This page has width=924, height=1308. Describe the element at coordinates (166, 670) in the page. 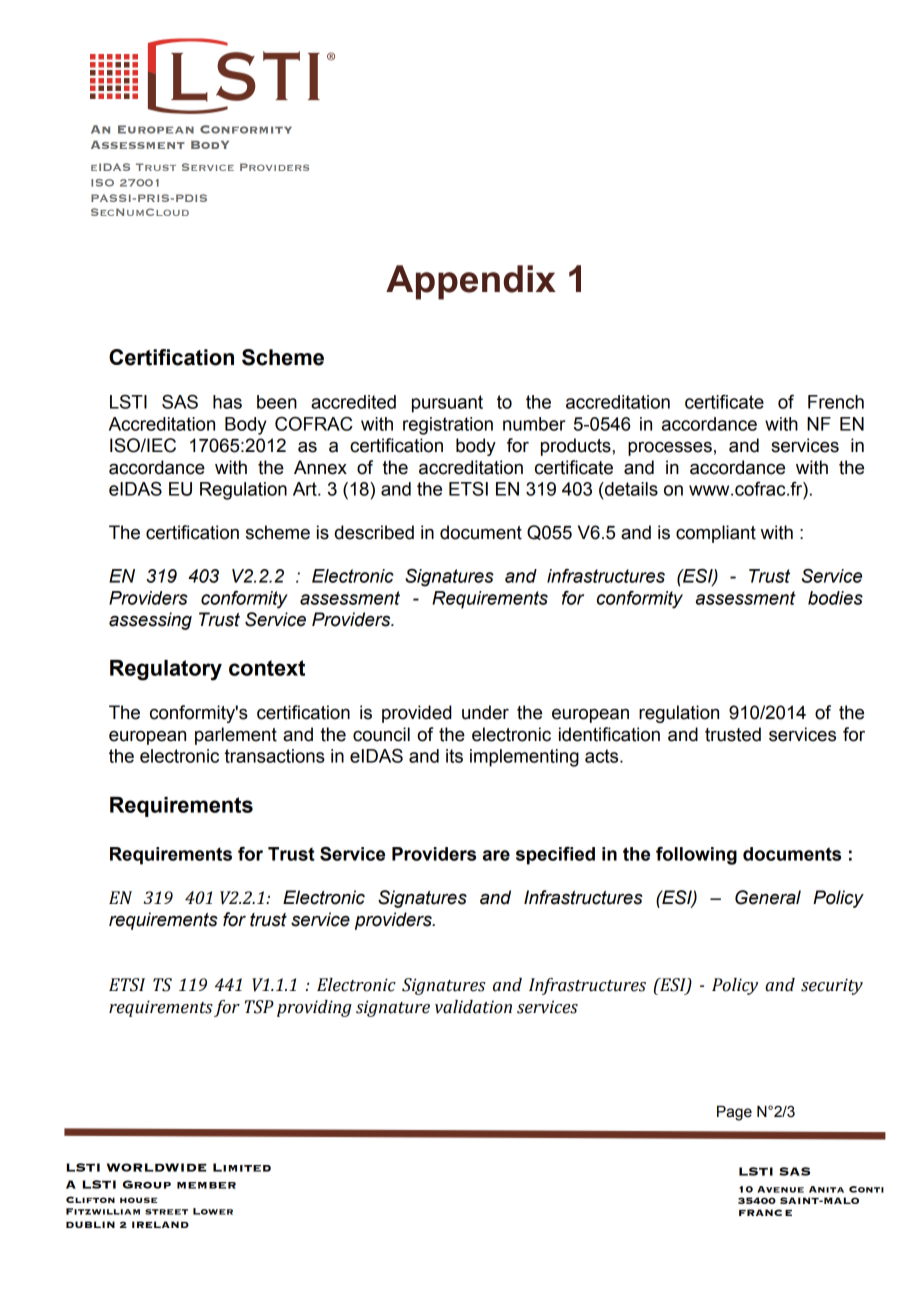

I see `Regulatory` at that location.
